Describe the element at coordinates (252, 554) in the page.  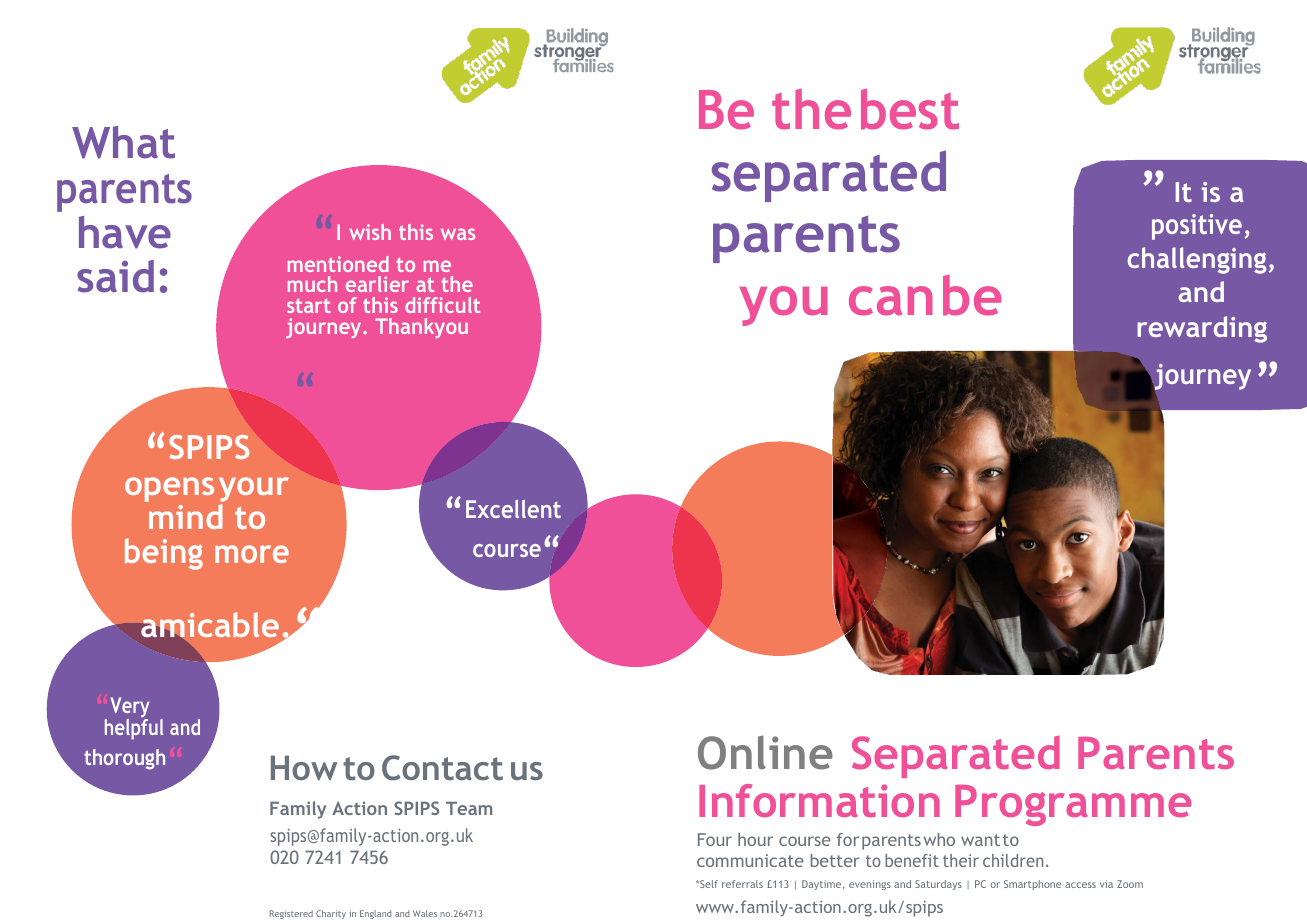
I see `more` at that location.
